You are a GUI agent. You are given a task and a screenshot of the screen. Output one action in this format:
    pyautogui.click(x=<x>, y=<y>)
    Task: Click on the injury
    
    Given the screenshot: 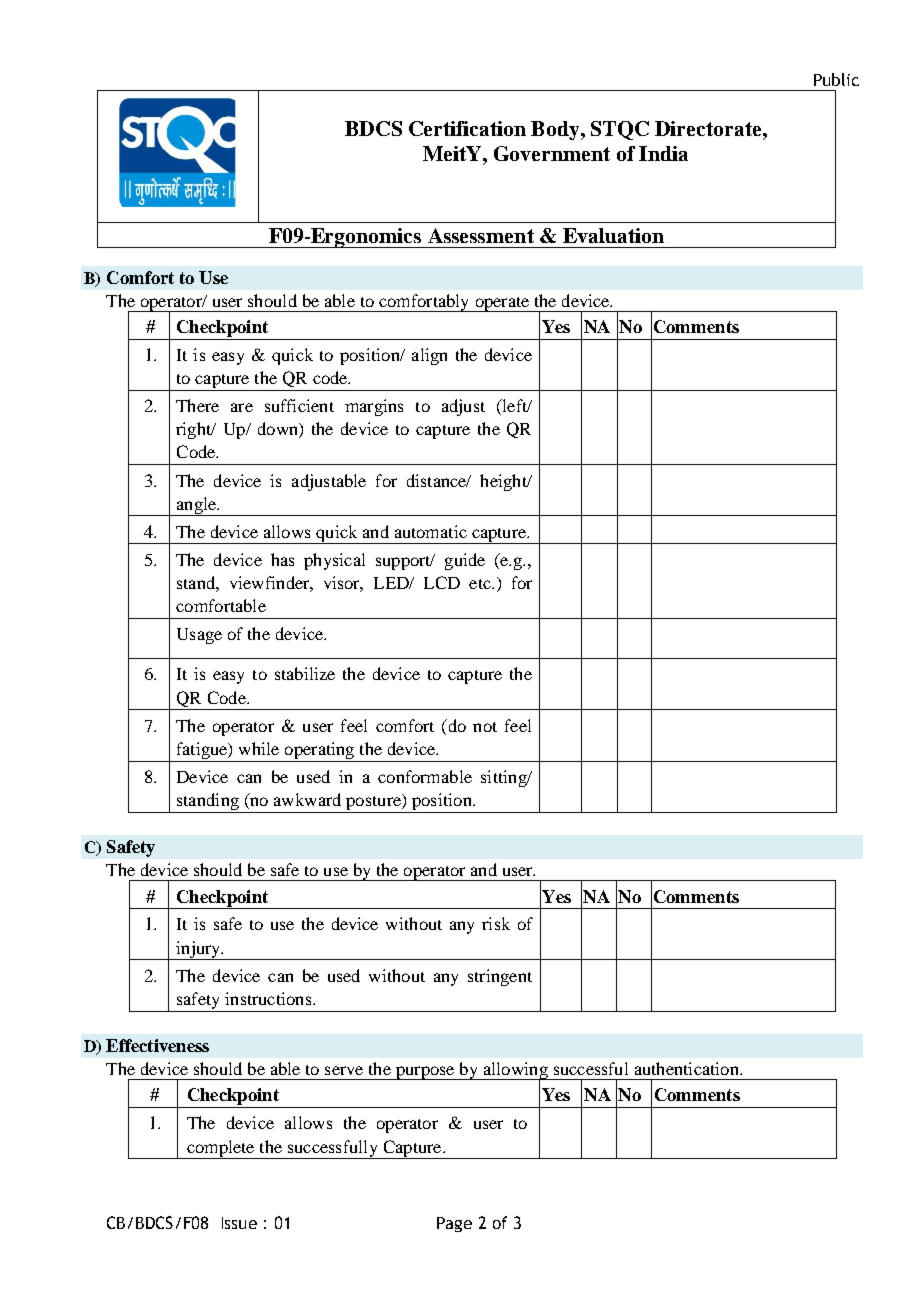 What is the action you would take?
    pyautogui.click(x=198, y=950)
